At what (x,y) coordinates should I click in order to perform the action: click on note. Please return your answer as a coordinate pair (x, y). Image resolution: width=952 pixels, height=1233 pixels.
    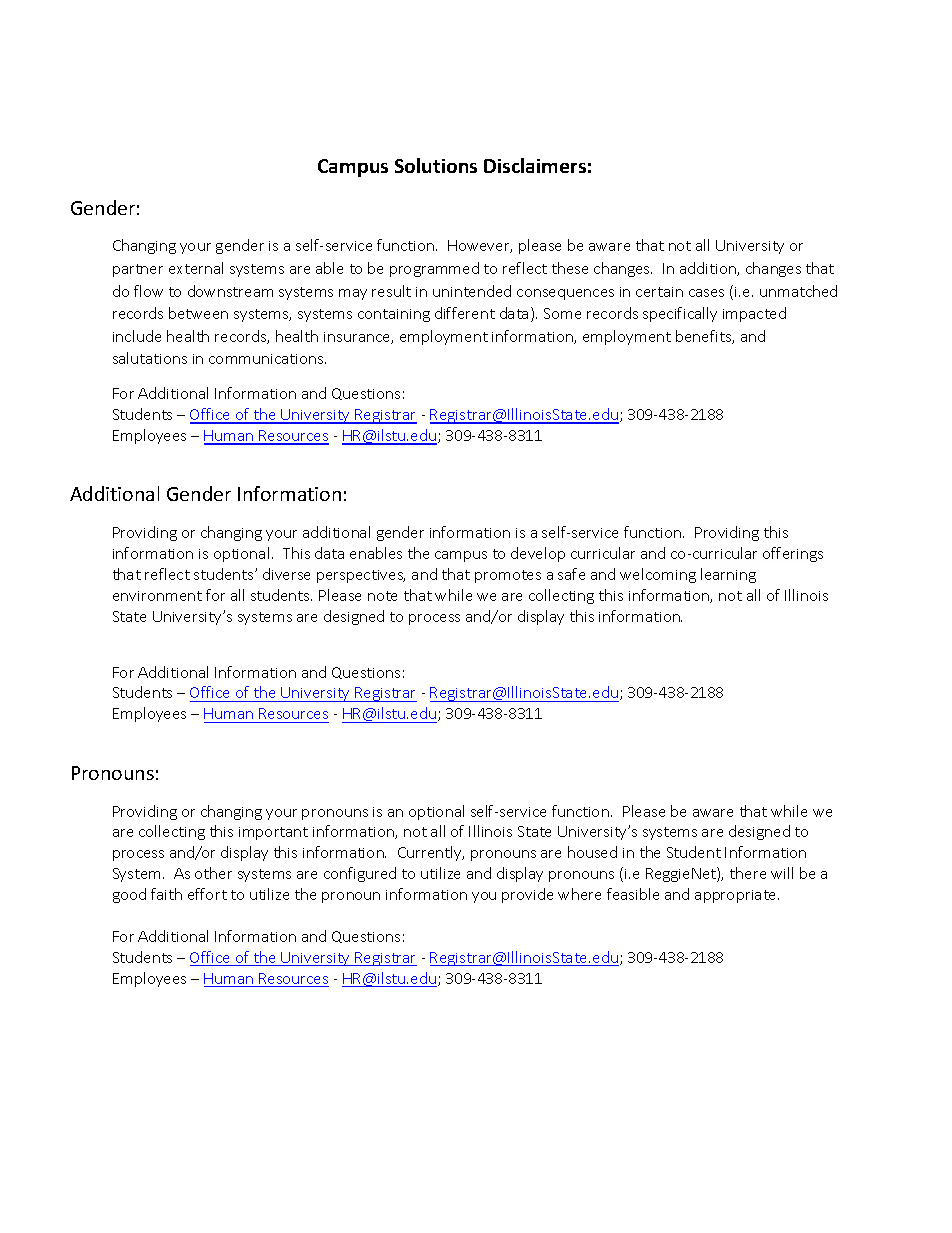
    Looking at the image, I should click on (382, 596).
